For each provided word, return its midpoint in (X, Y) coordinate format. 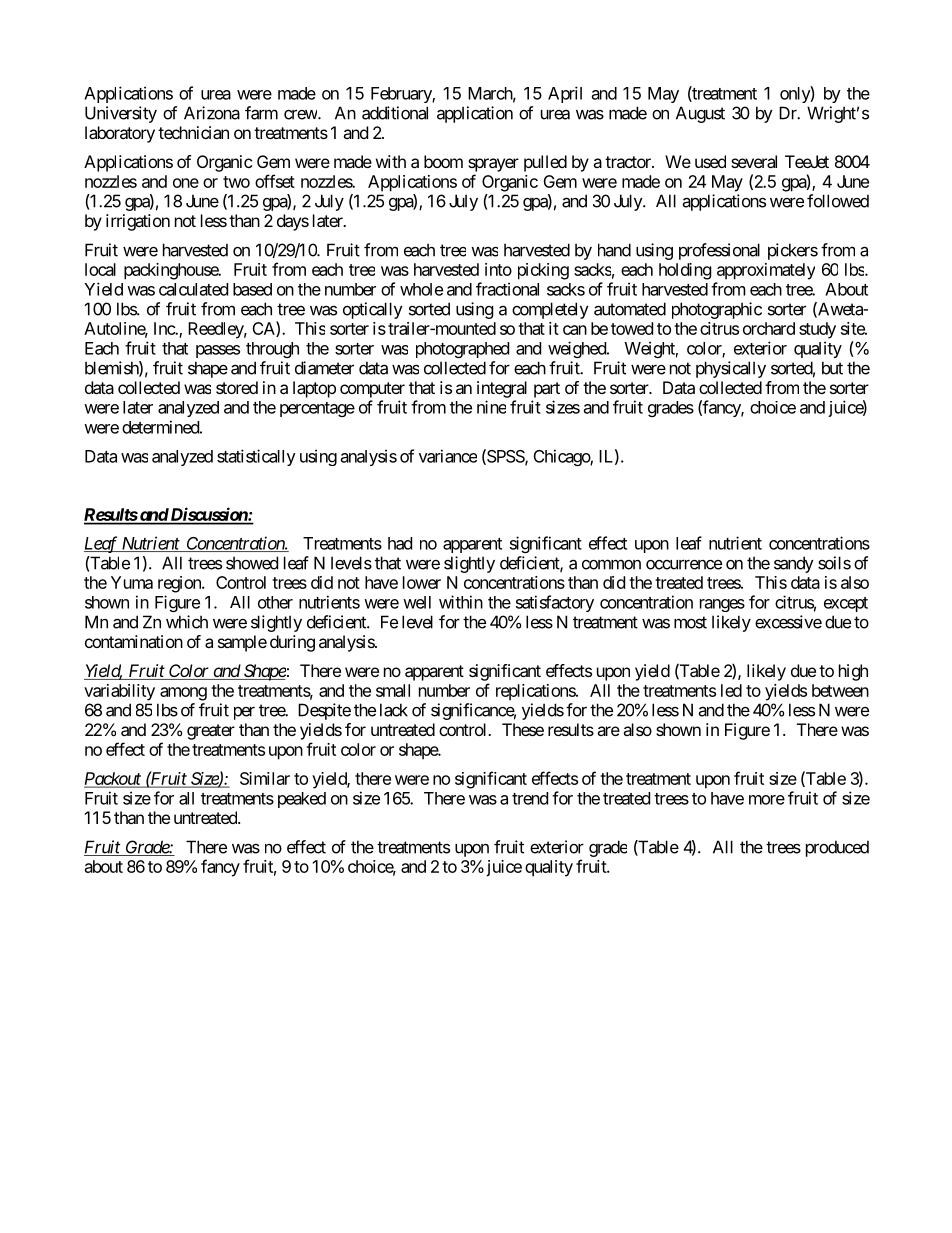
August (700, 114)
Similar (265, 778)
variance (448, 456)
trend (530, 798)
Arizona (212, 113)
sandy (794, 564)
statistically (256, 457)
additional (395, 113)
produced (837, 848)
